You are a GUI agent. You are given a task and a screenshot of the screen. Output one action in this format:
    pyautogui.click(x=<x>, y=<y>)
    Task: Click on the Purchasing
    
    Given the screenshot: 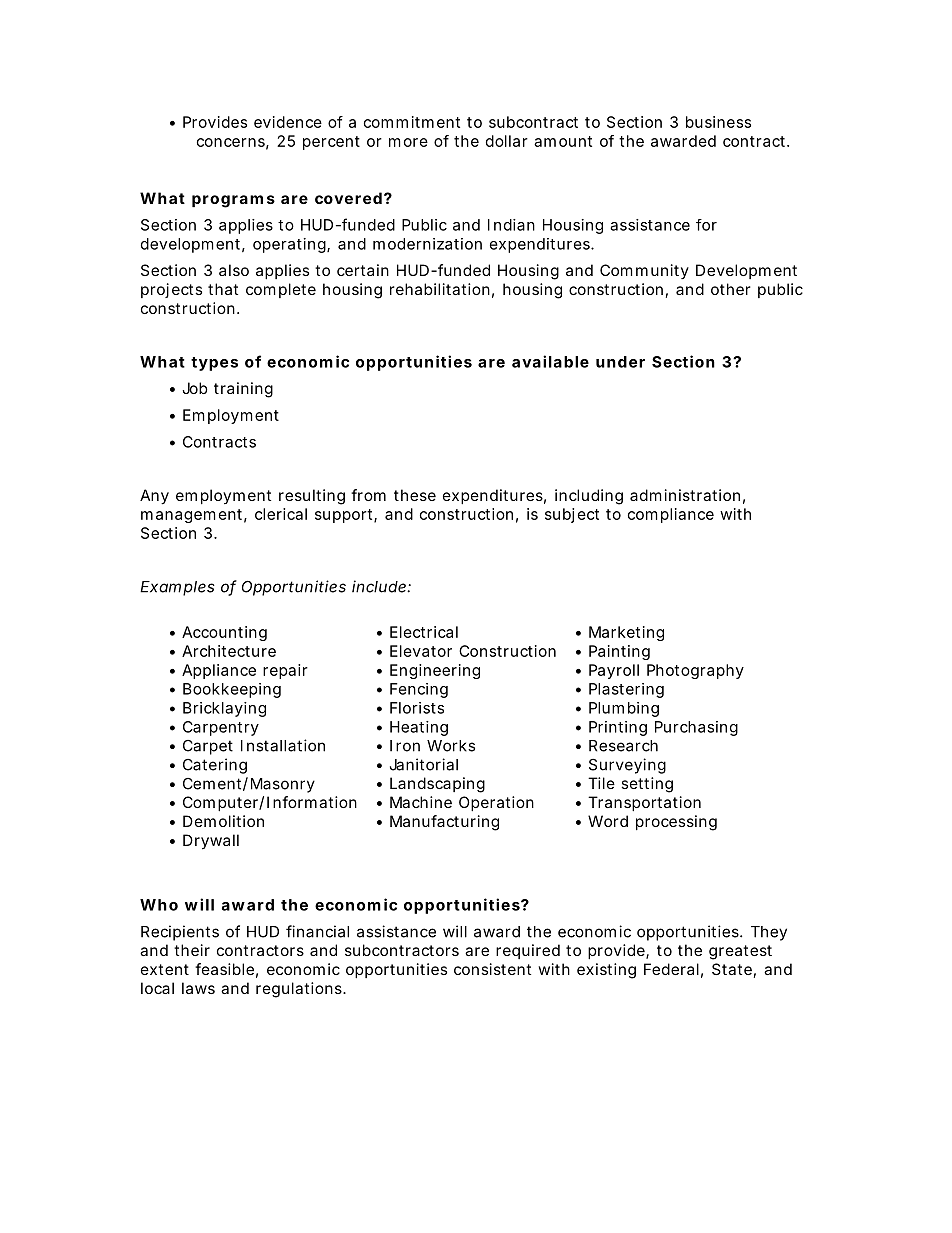 What is the action you would take?
    pyautogui.click(x=696, y=728)
